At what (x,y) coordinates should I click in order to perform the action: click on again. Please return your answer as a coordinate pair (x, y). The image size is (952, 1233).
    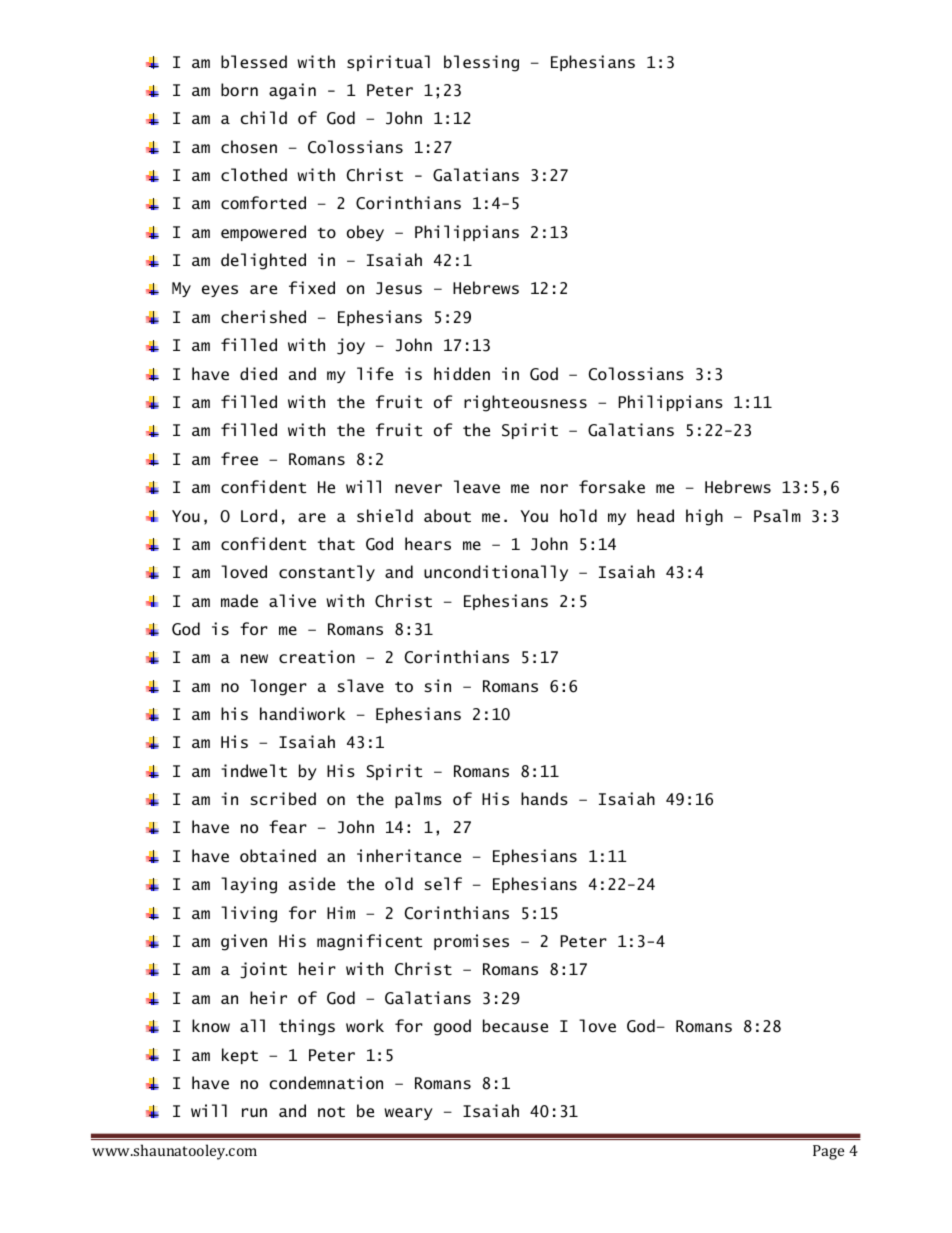
    Looking at the image, I should click on (292, 91).
